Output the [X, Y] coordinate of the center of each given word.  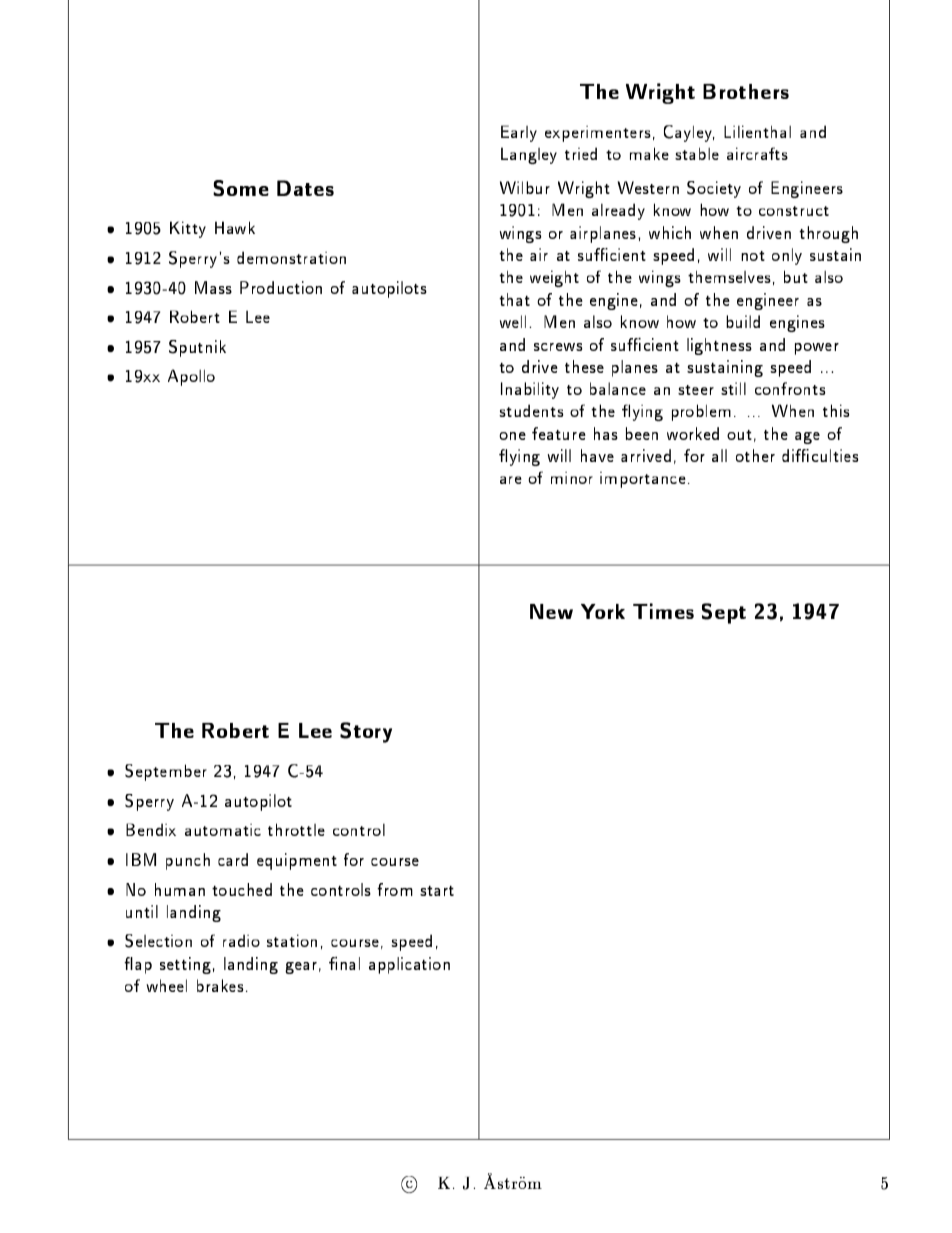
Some [241, 188]
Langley [529, 155]
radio [241, 940]
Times [663, 611]
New [551, 611]
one [512, 436]
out [739, 435]
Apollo [191, 377]
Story [366, 732]
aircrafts [757, 153]
